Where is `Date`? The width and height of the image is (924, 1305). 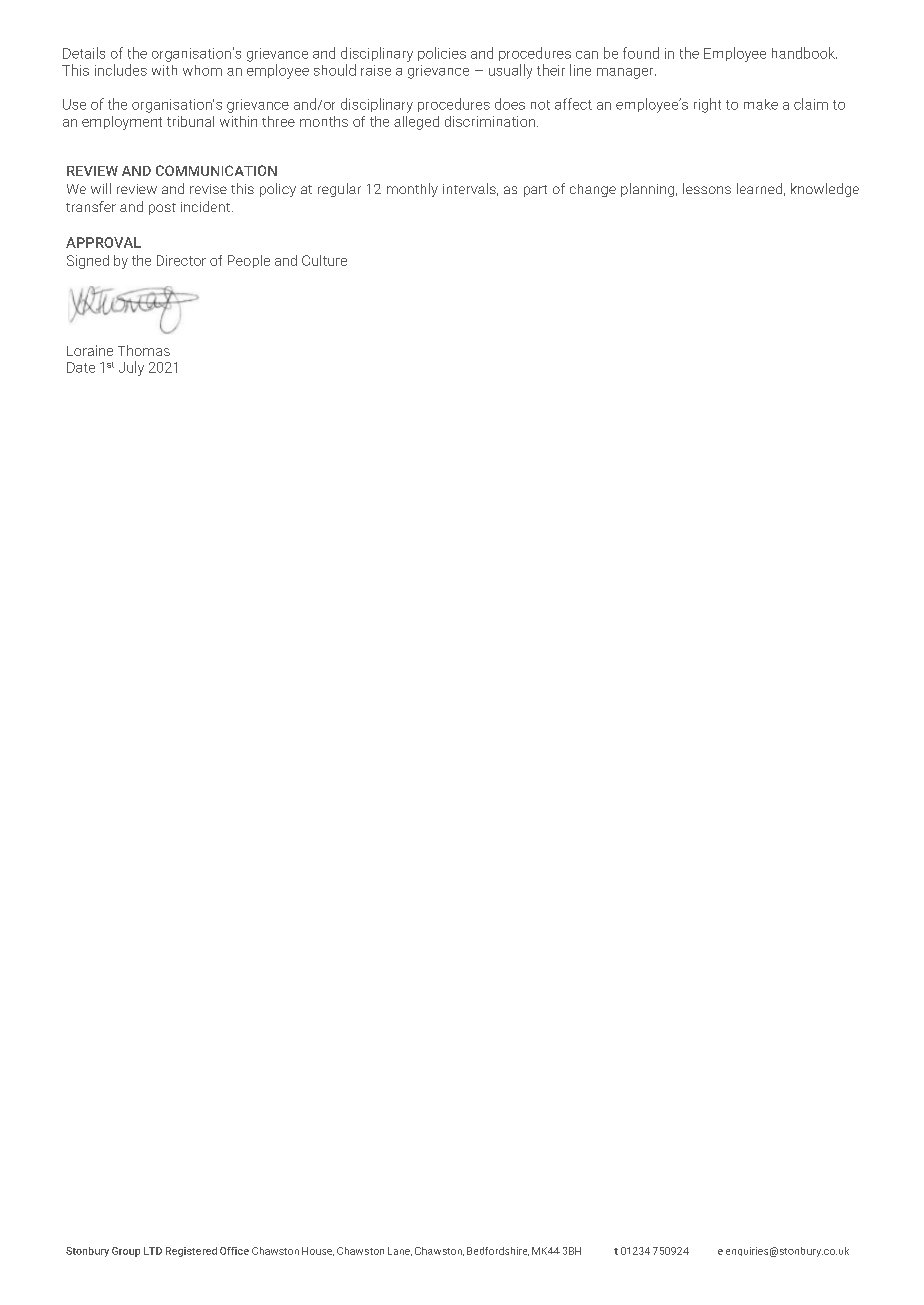
Date is located at coordinates (81, 367).
